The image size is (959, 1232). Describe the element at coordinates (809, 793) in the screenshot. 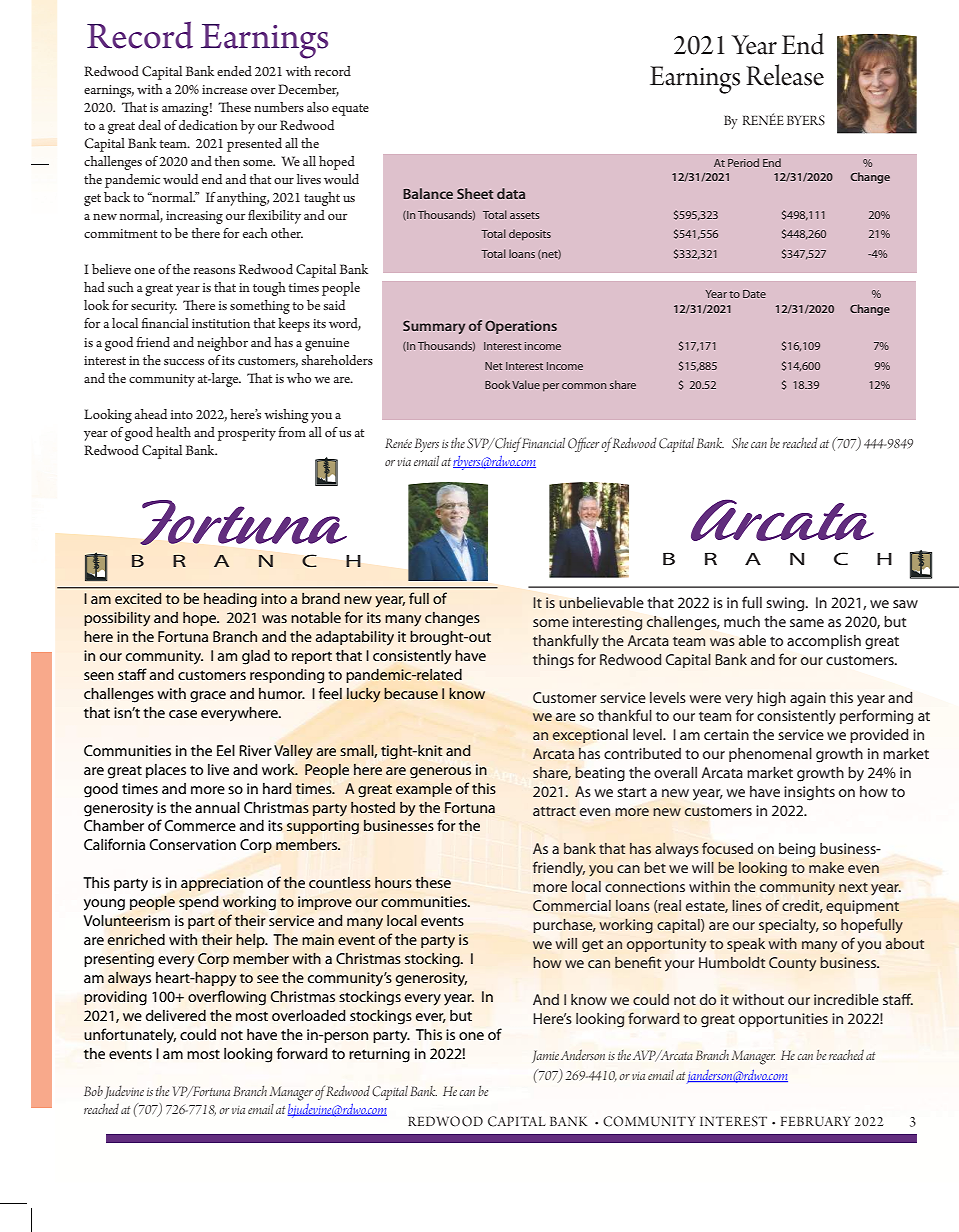

I see `insights` at that location.
